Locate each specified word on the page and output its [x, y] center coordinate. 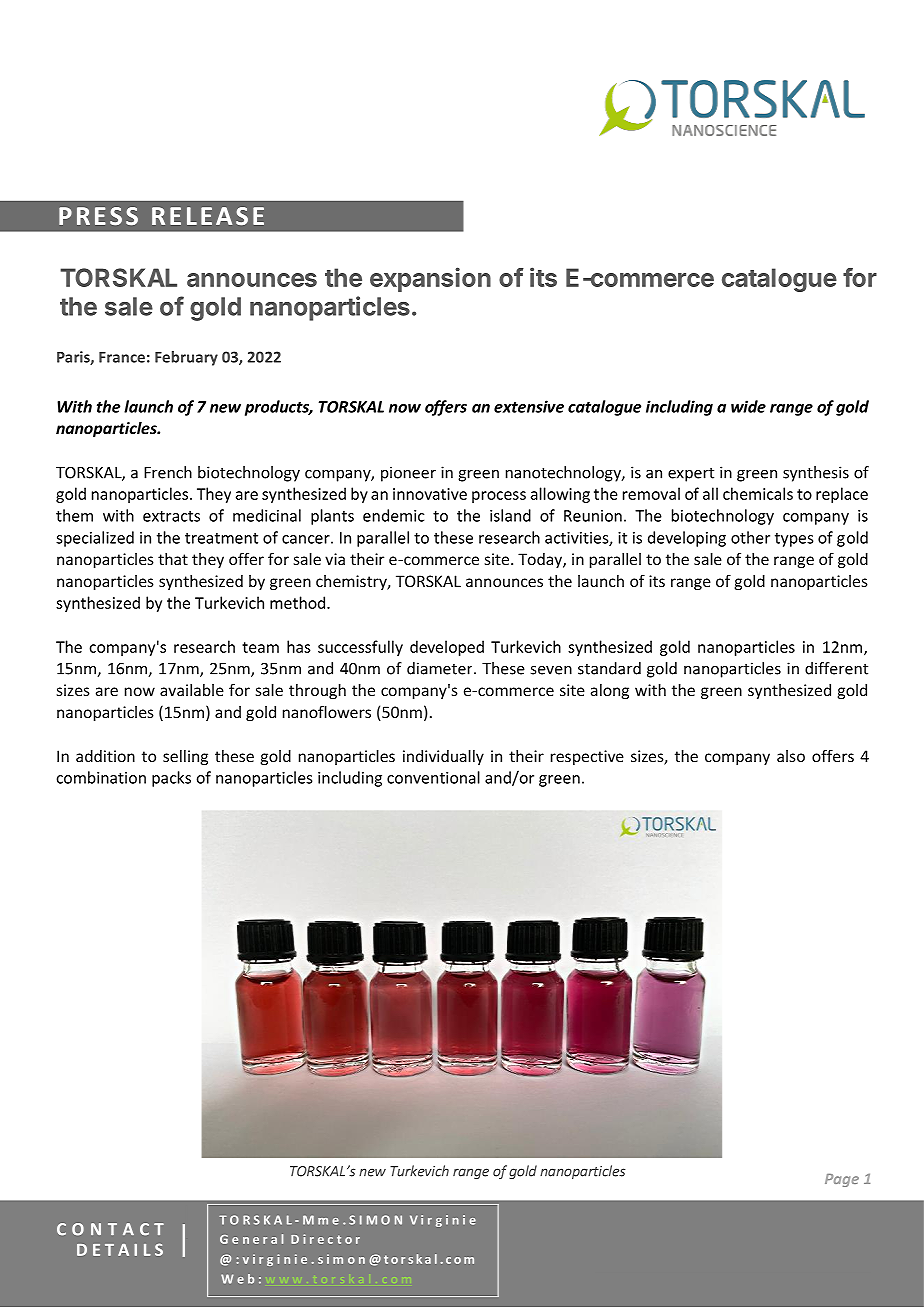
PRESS [98, 216]
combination [101, 777]
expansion [430, 279]
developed [447, 648]
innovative [430, 494]
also [791, 756]
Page [842, 1180]
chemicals [758, 493]
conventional [433, 777]
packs [171, 779]
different [836, 668]
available [192, 690]
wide [748, 406]
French [168, 472]
